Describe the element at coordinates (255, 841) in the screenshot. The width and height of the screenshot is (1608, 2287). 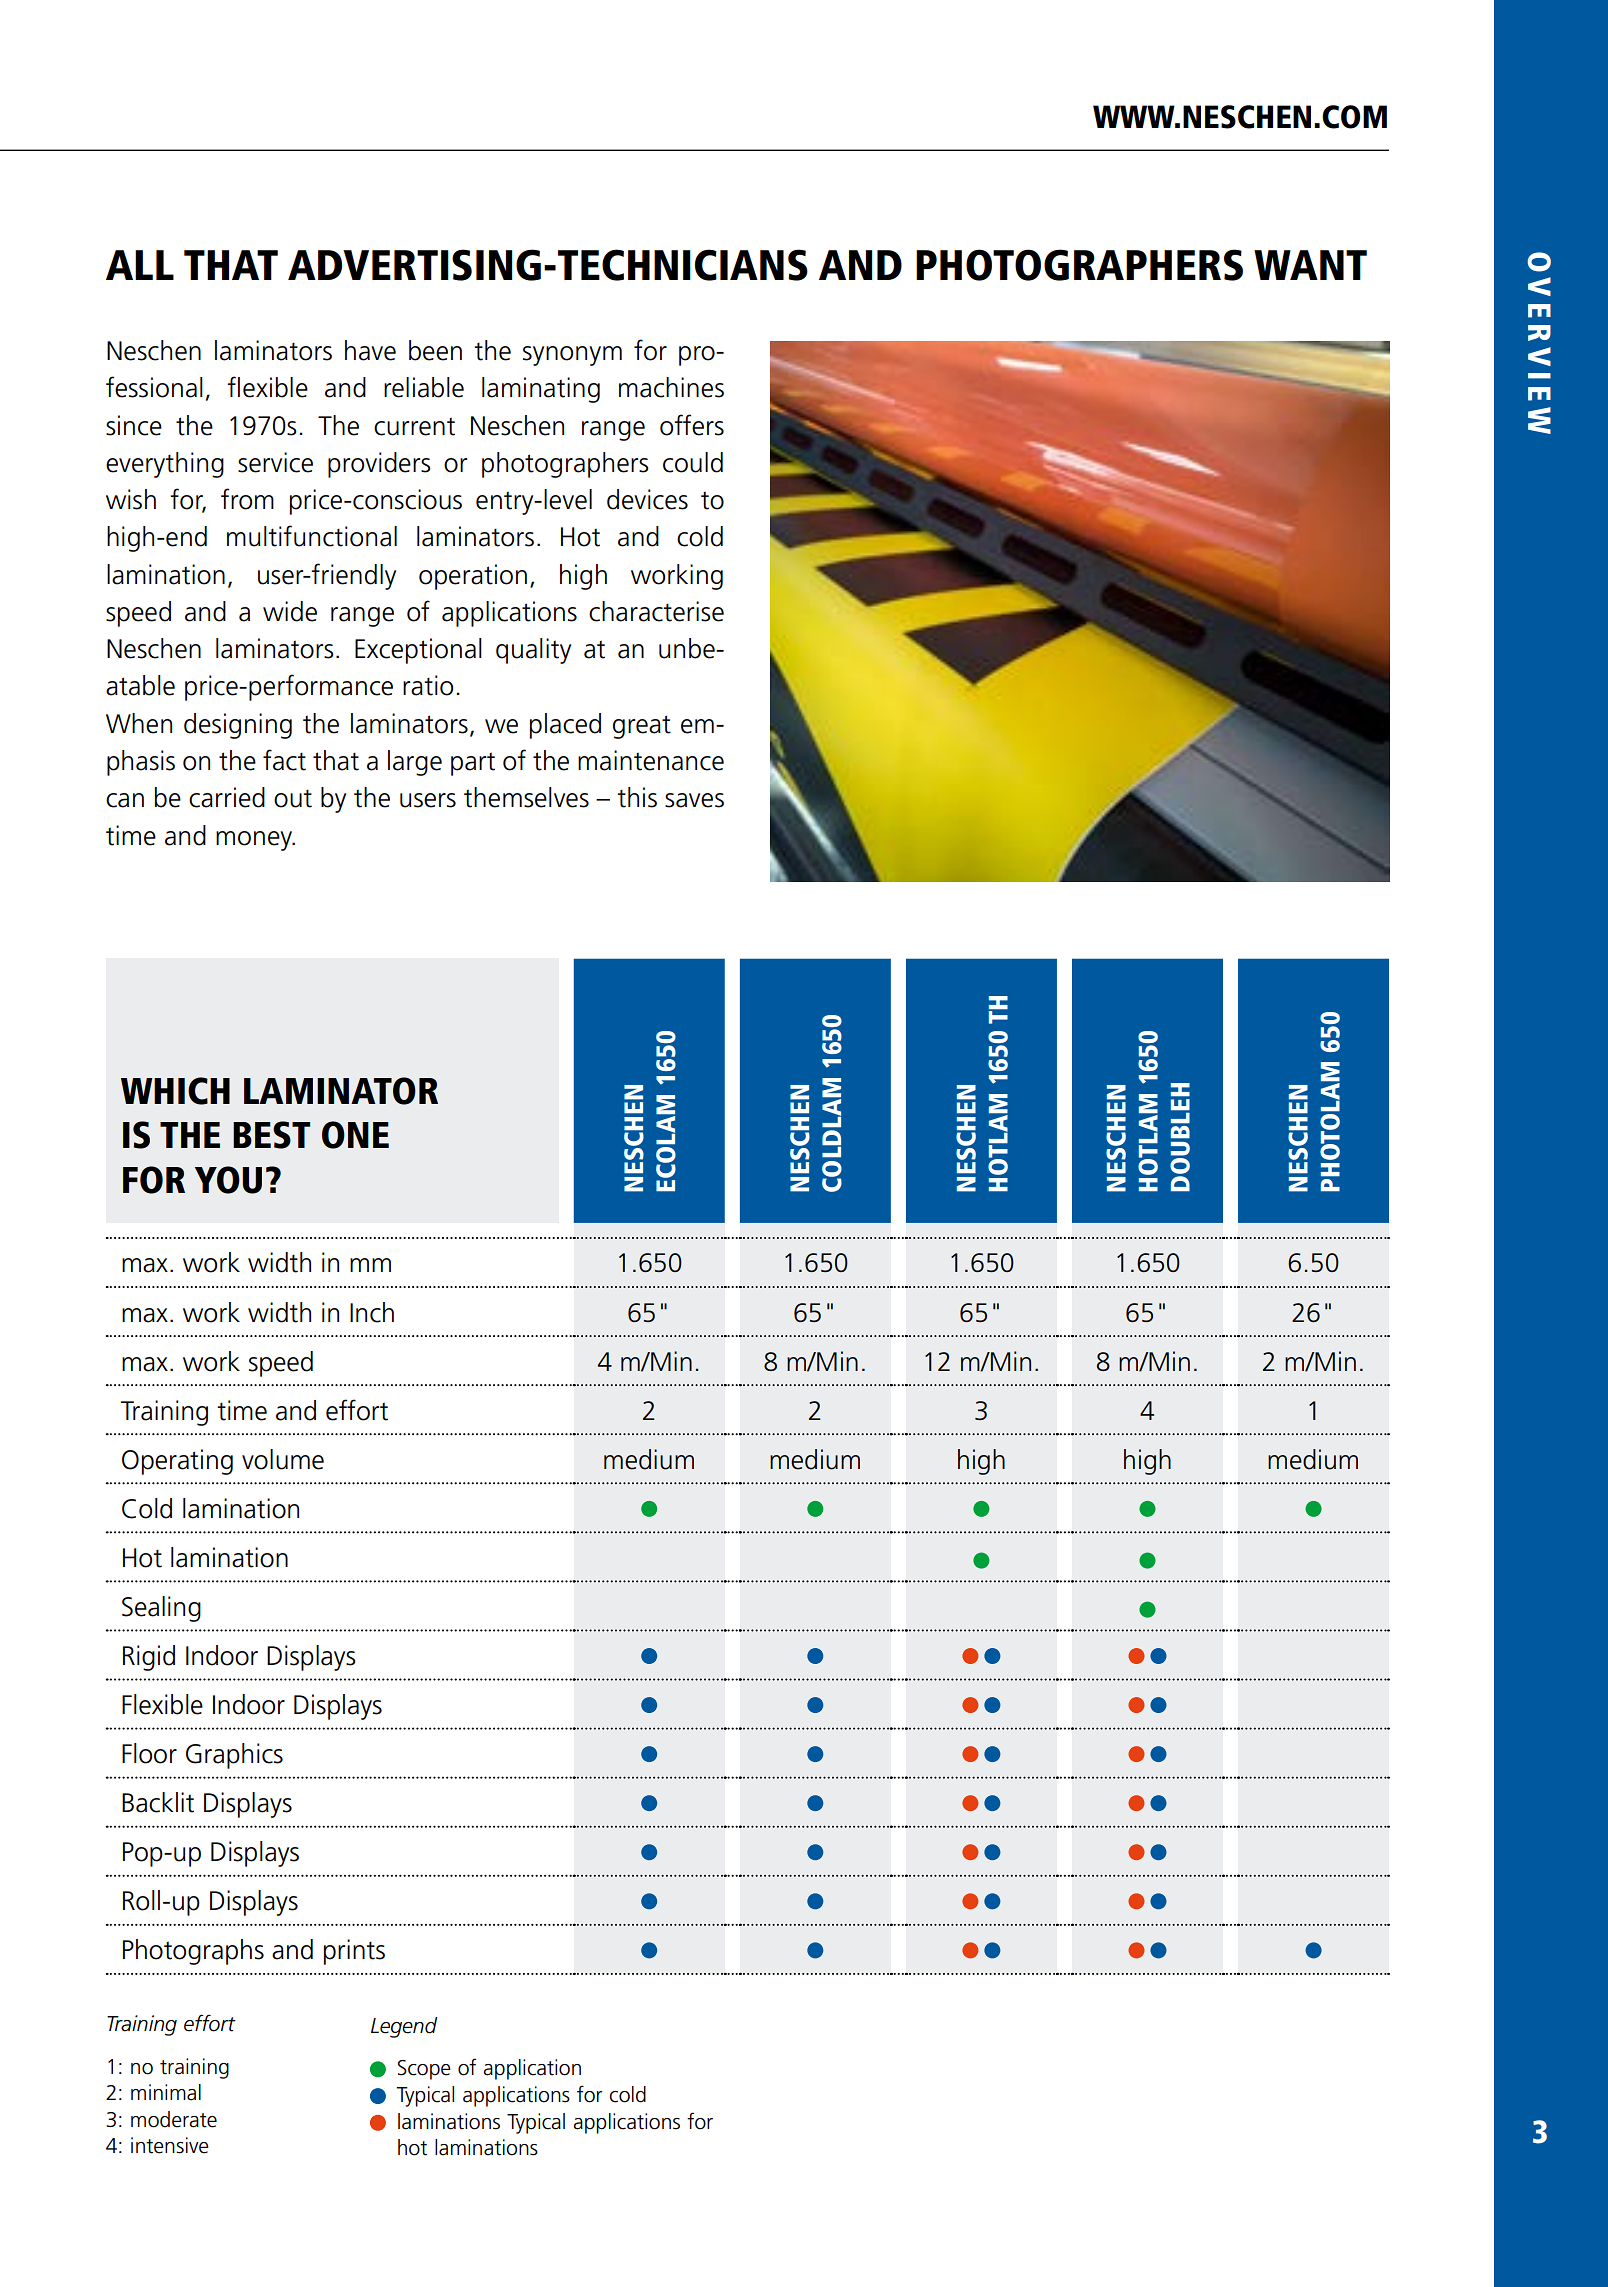
I see `money` at that location.
